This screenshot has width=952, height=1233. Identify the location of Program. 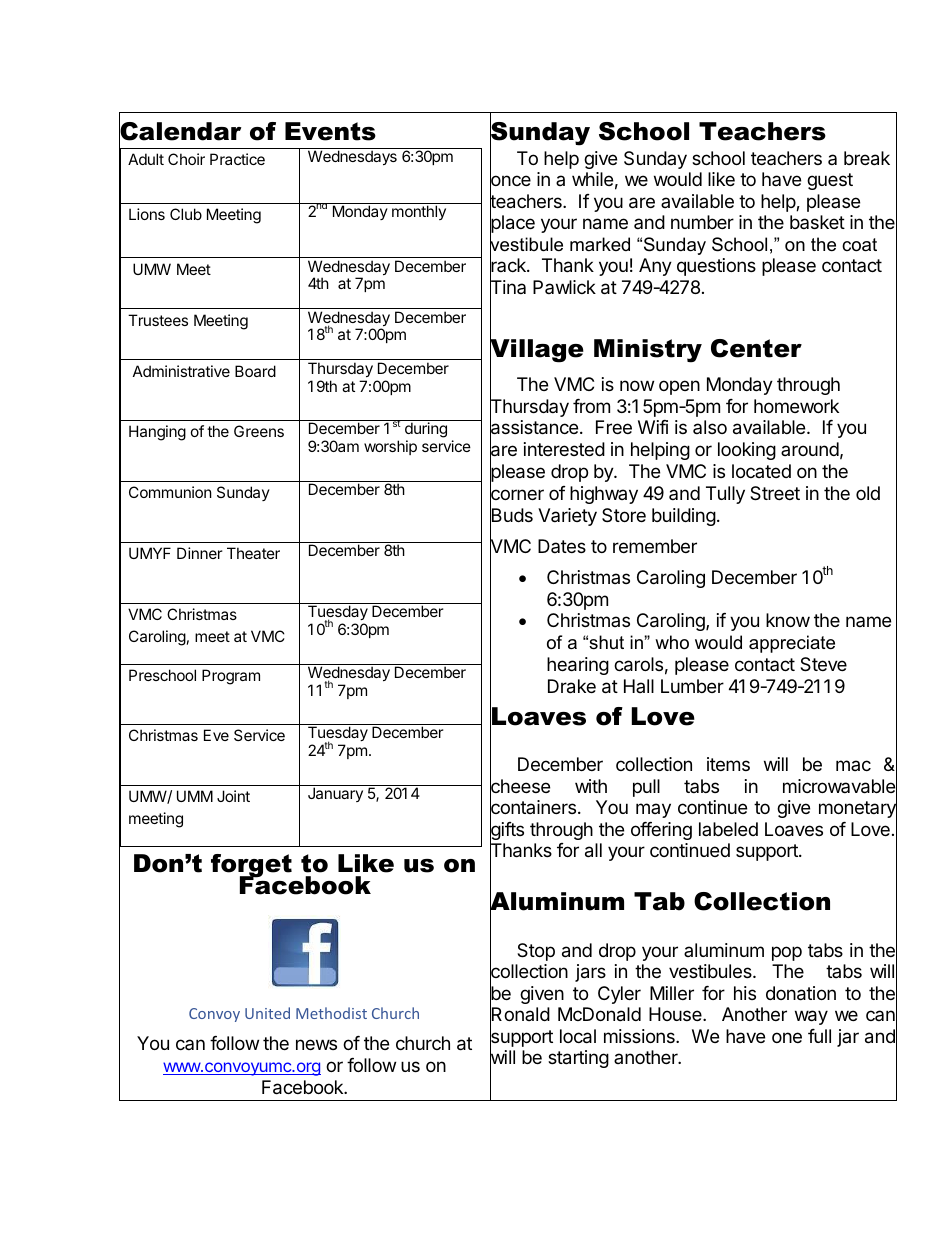
(231, 677).
